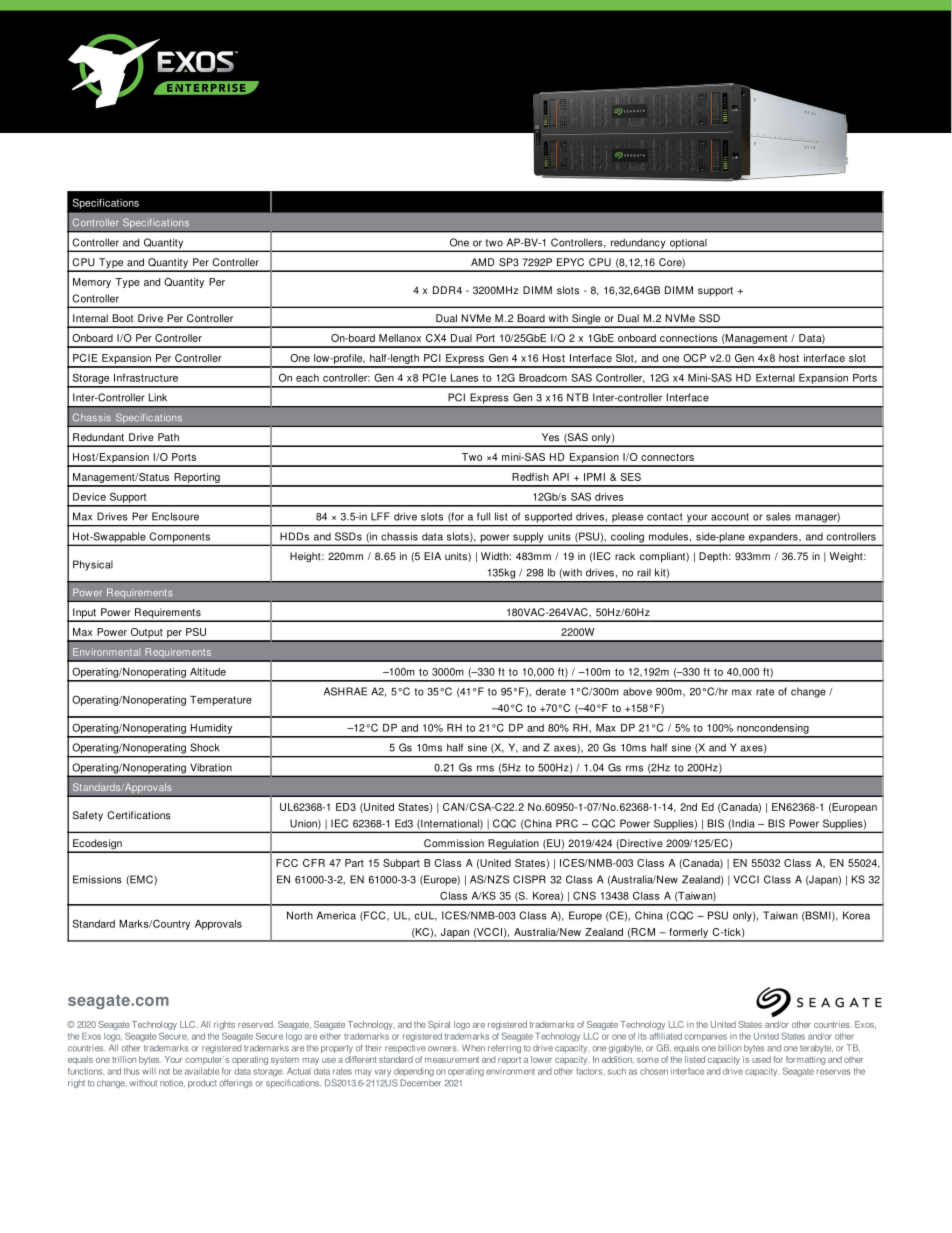 Image resolution: width=952 pixels, height=1233 pixels. Describe the element at coordinates (92, 283) in the screenshot. I see `Memory` at that location.
